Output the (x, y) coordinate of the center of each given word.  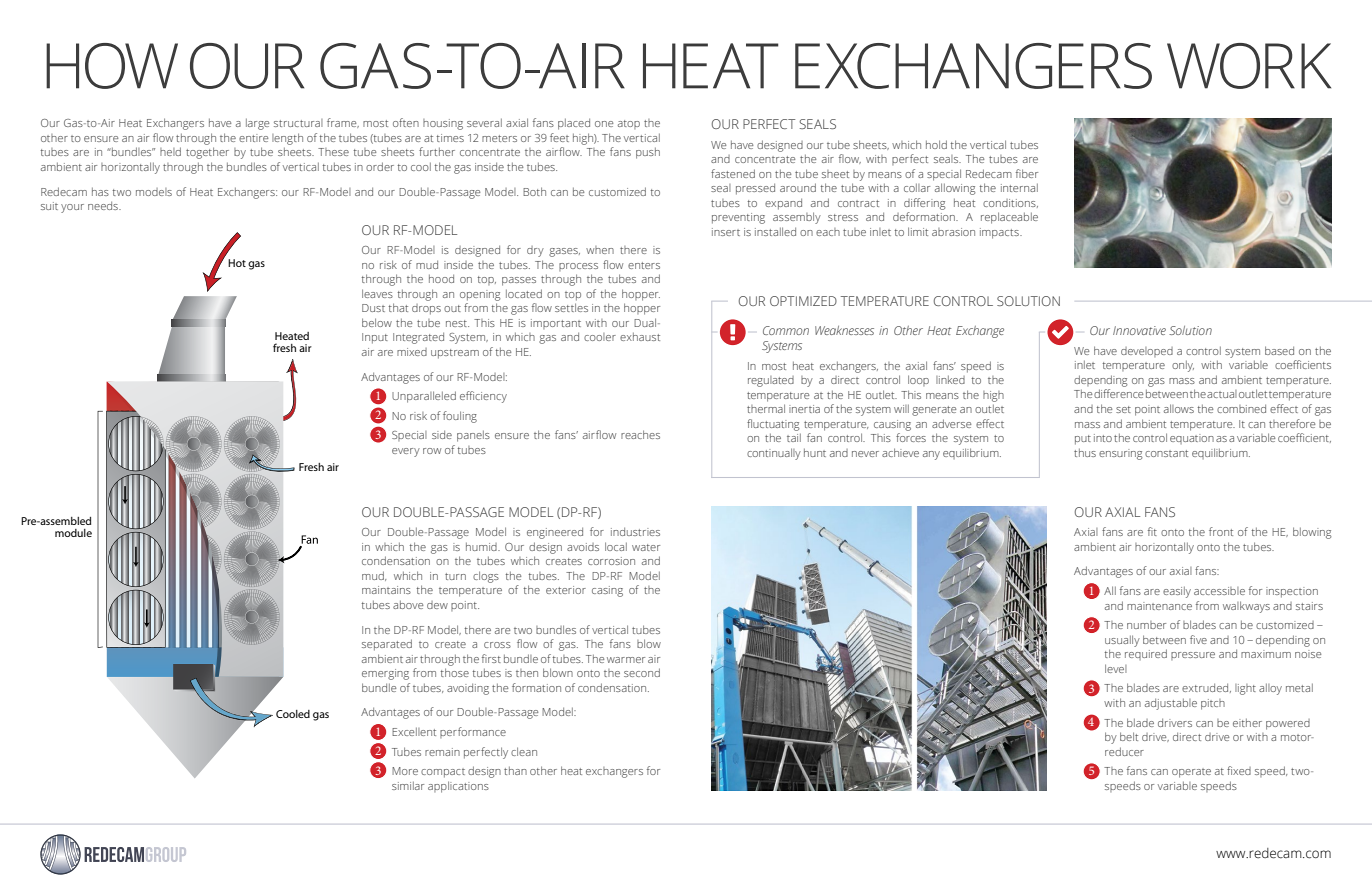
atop (629, 124)
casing (607, 591)
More (405, 771)
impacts (1000, 233)
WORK (1249, 66)
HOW (112, 66)
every (406, 452)
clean (524, 751)
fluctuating (773, 425)
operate (1191, 773)
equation (1192, 439)
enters (644, 265)
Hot (237, 263)
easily (1177, 592)
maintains (386, 590)
